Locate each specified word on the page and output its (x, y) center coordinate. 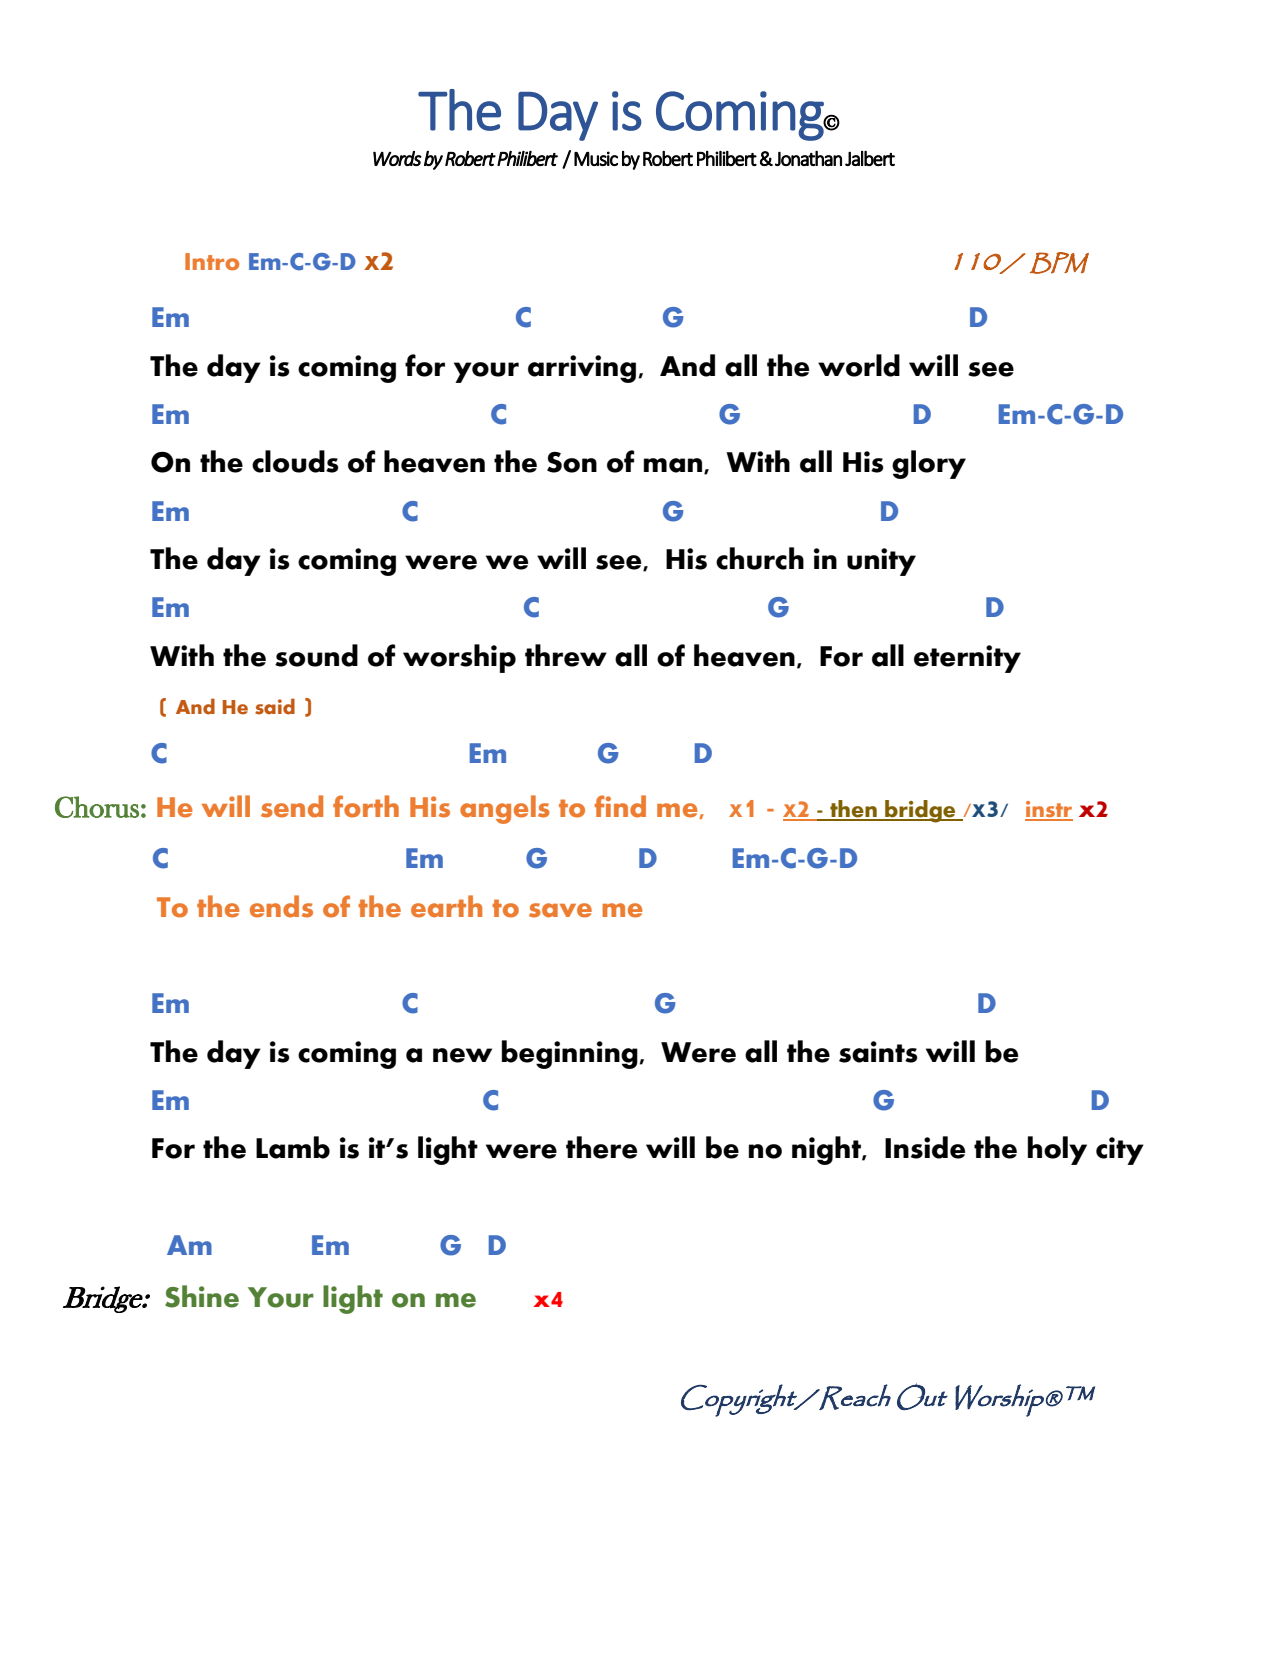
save (560, 910)
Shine (202, 1296)
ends (281, 906)
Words (397, 158)
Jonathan (808, 158)
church (760, 558)
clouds (295, 461)
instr (1049, 810)
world (859, 365)
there (601, 1147)
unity (881, 562)
